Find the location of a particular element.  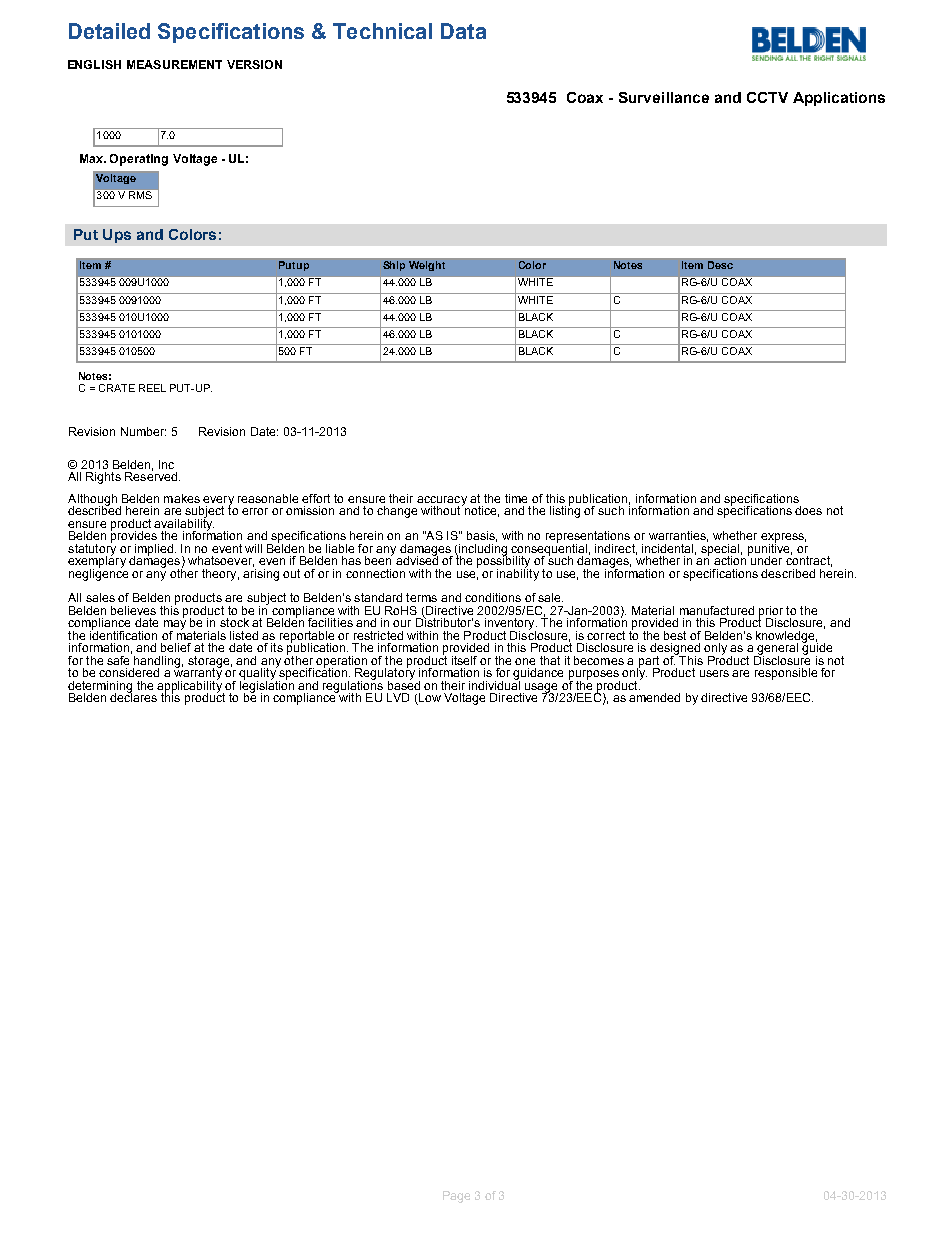

MEASUREMENT is located at coordinates (174, 64).
